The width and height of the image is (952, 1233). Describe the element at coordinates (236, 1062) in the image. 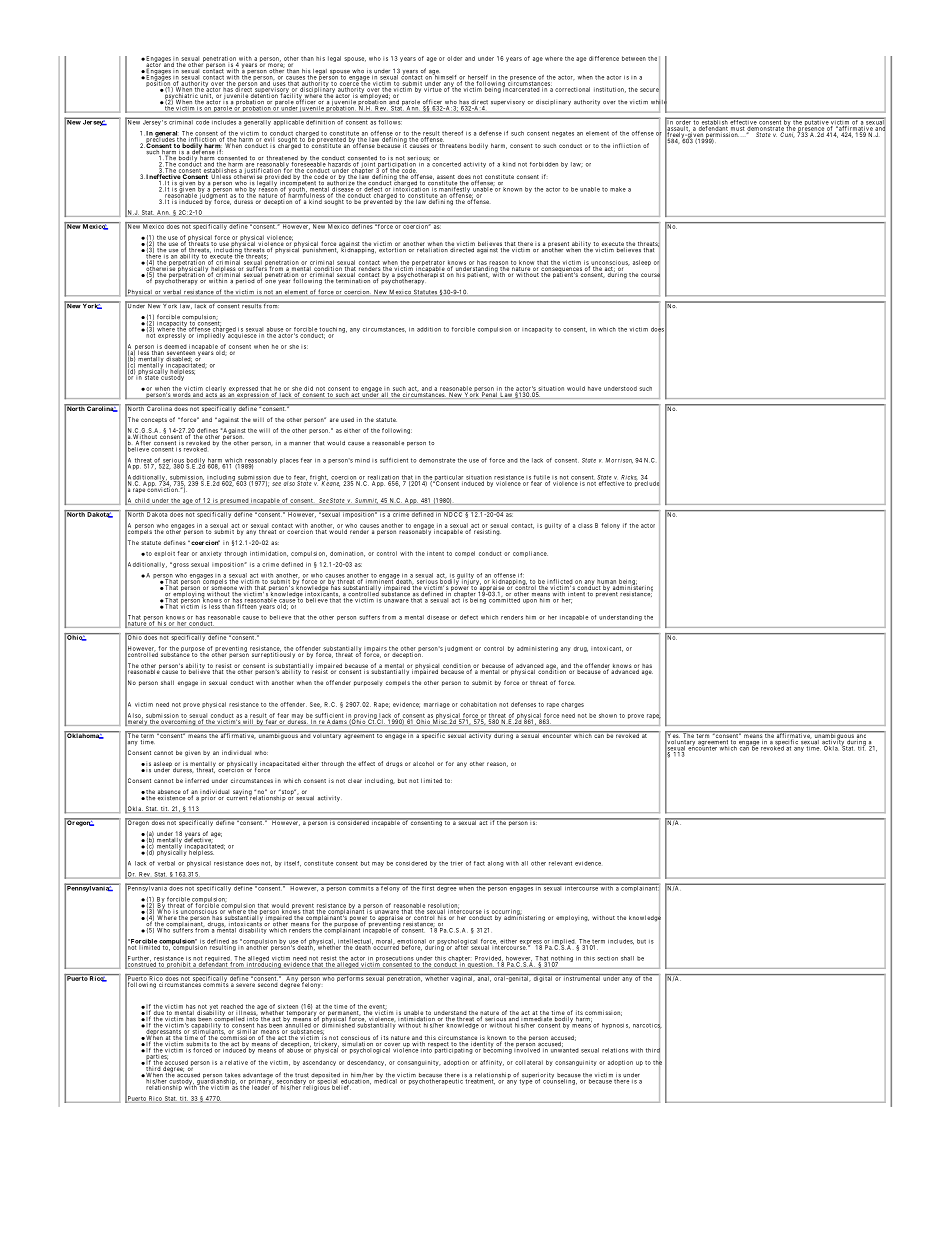

I see `relative` at that location.
